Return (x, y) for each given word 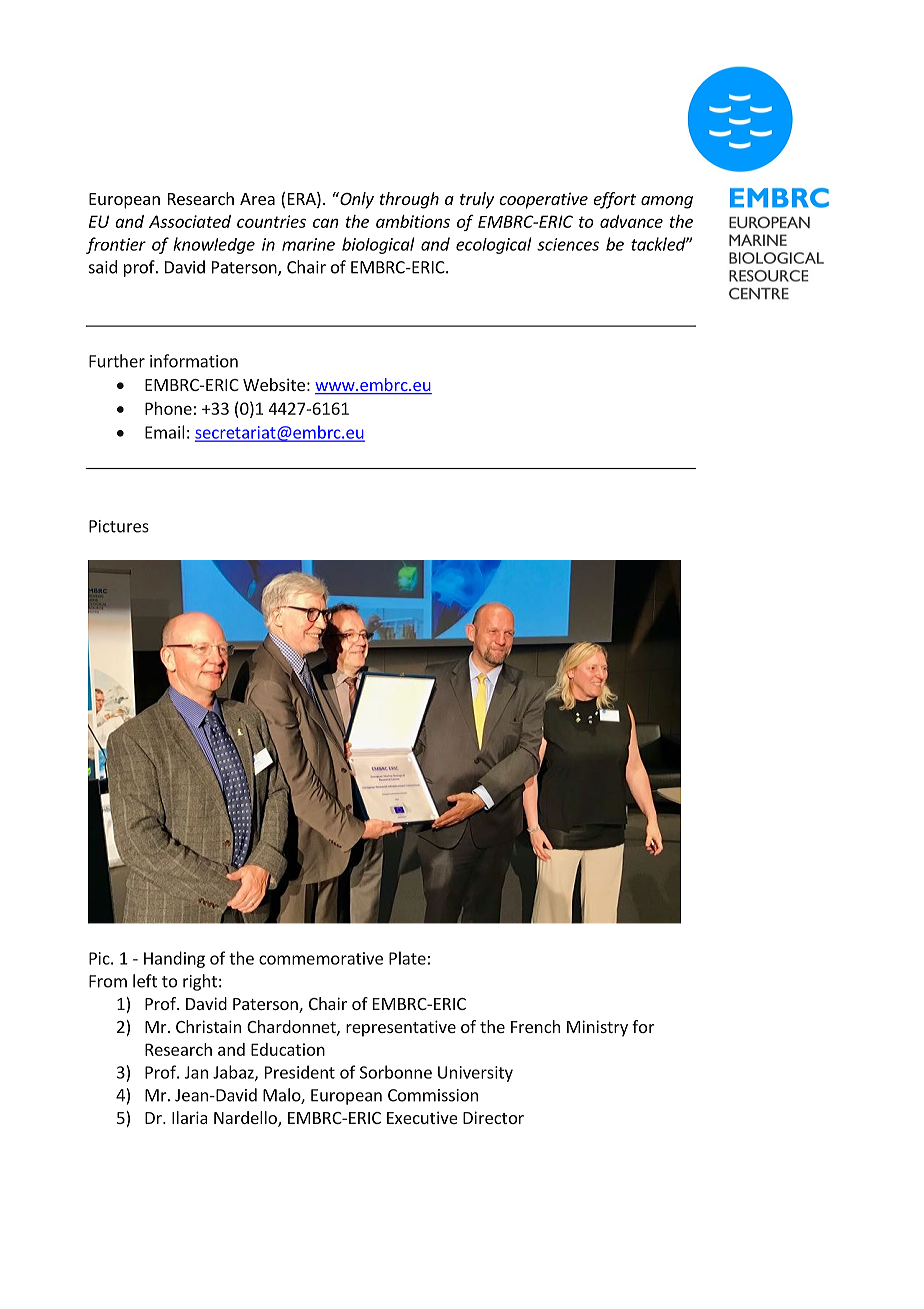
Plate (407, 958)
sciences (568, 244)
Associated (190, 221)
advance (631, 221)
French (535, 1026)
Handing (174, 959)
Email (164, 432)
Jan (196, 1072)
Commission (433, 1095)
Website (274, 384)
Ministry (597, 1028)
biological (378, 245)
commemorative (321, 958)
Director (493, 1117)
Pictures (119, 526)
